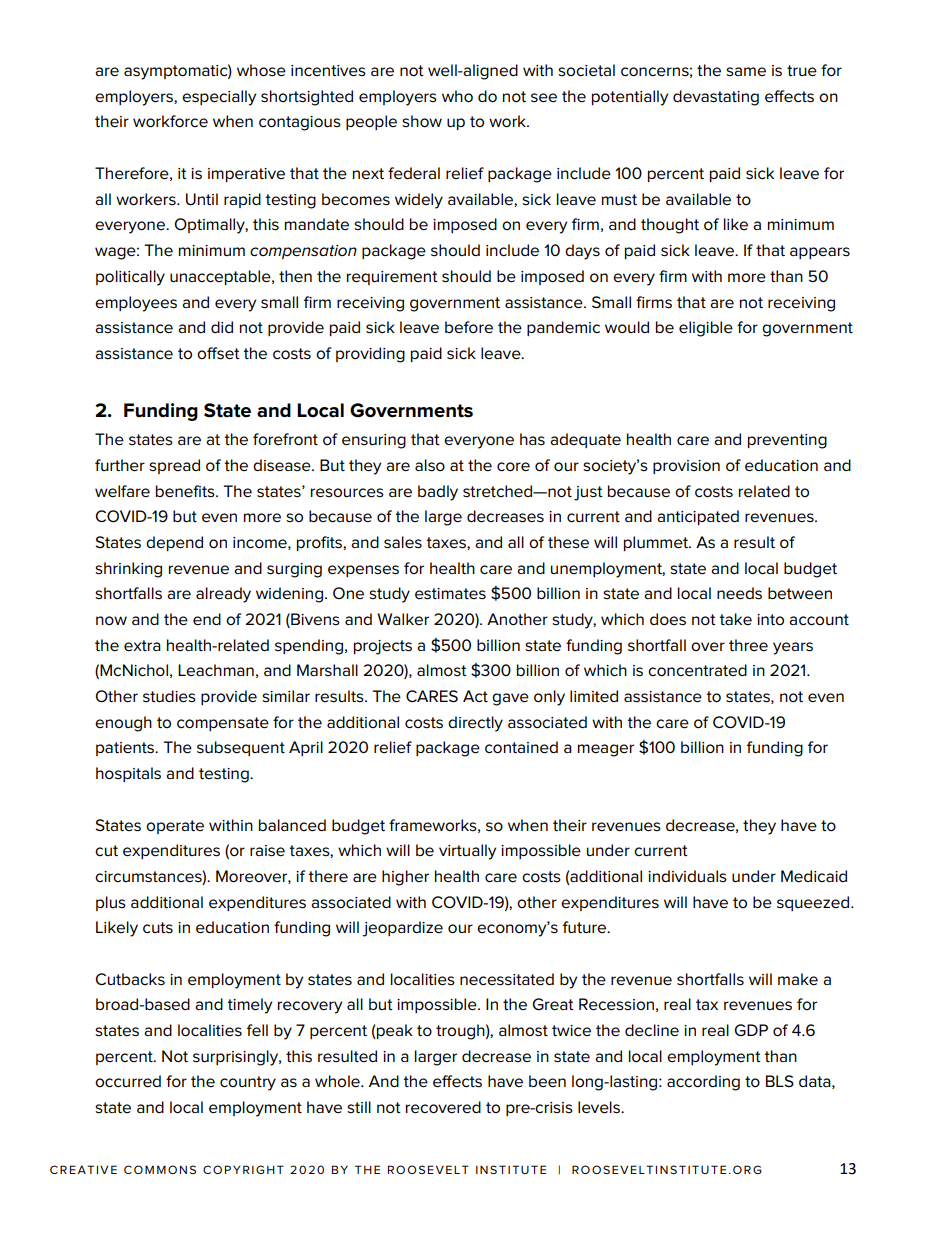  What do you see at coordinates (698, 517) in the image?
I see `anticipated` at bounding box center [698, 517].
